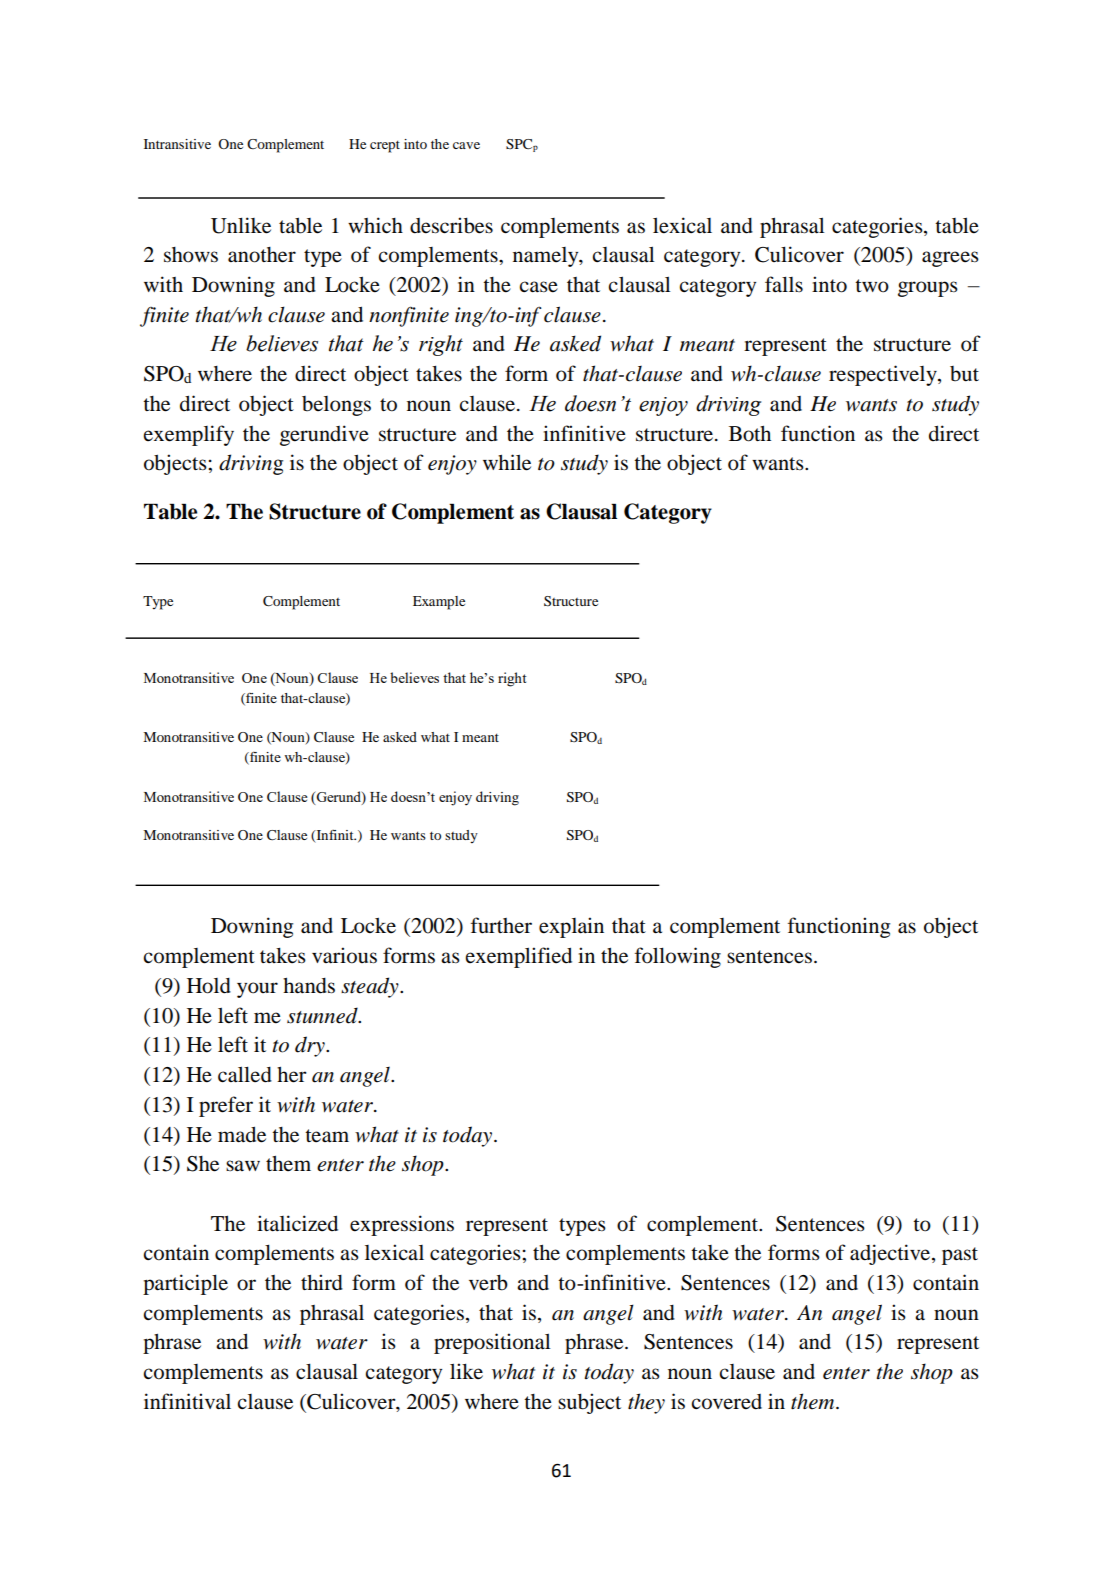  Describe the element at coordinates (950, 259) in the document. I see `agrees` at that location.
